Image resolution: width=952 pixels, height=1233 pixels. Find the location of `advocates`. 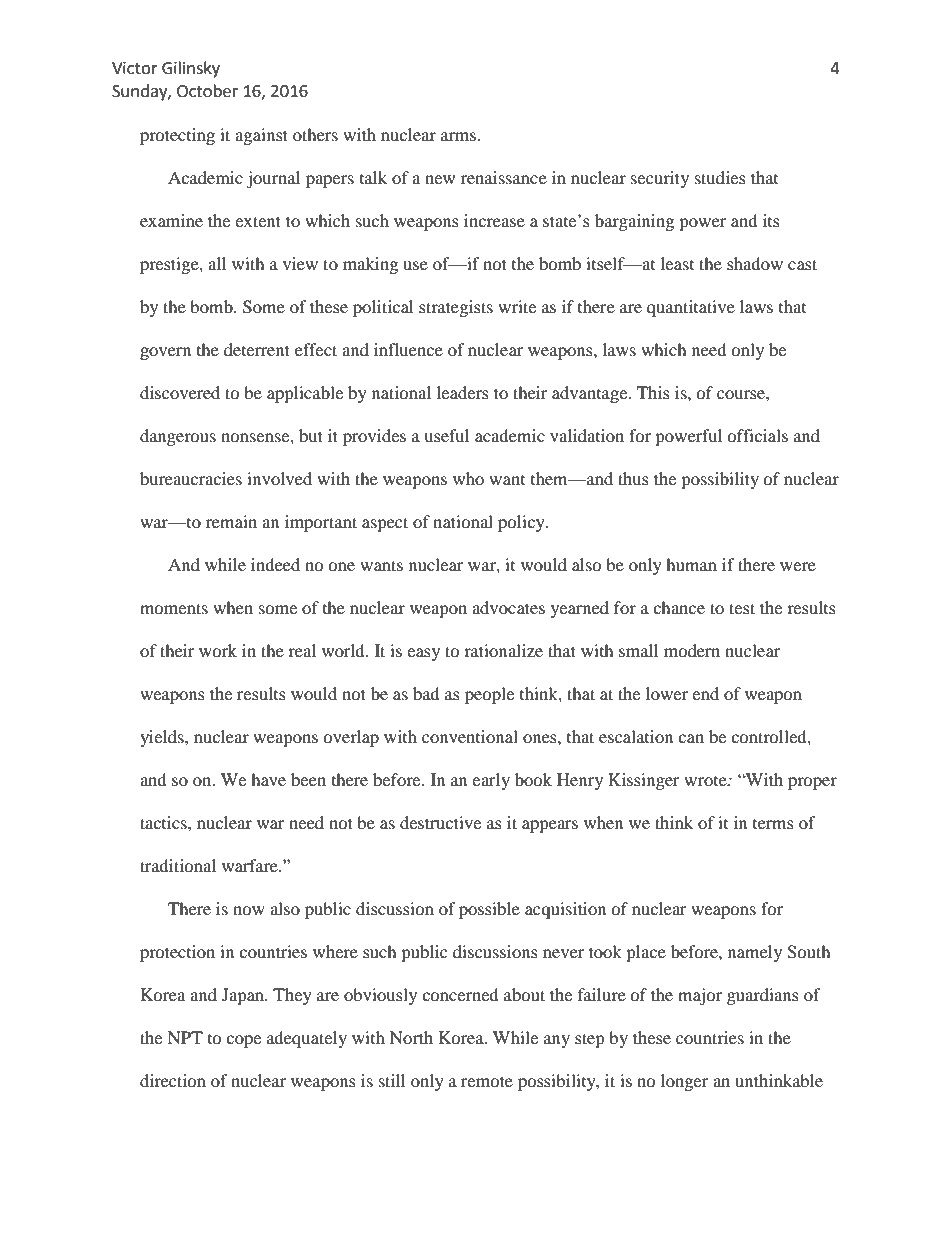

advocates is located at coordinates (508, 607).
